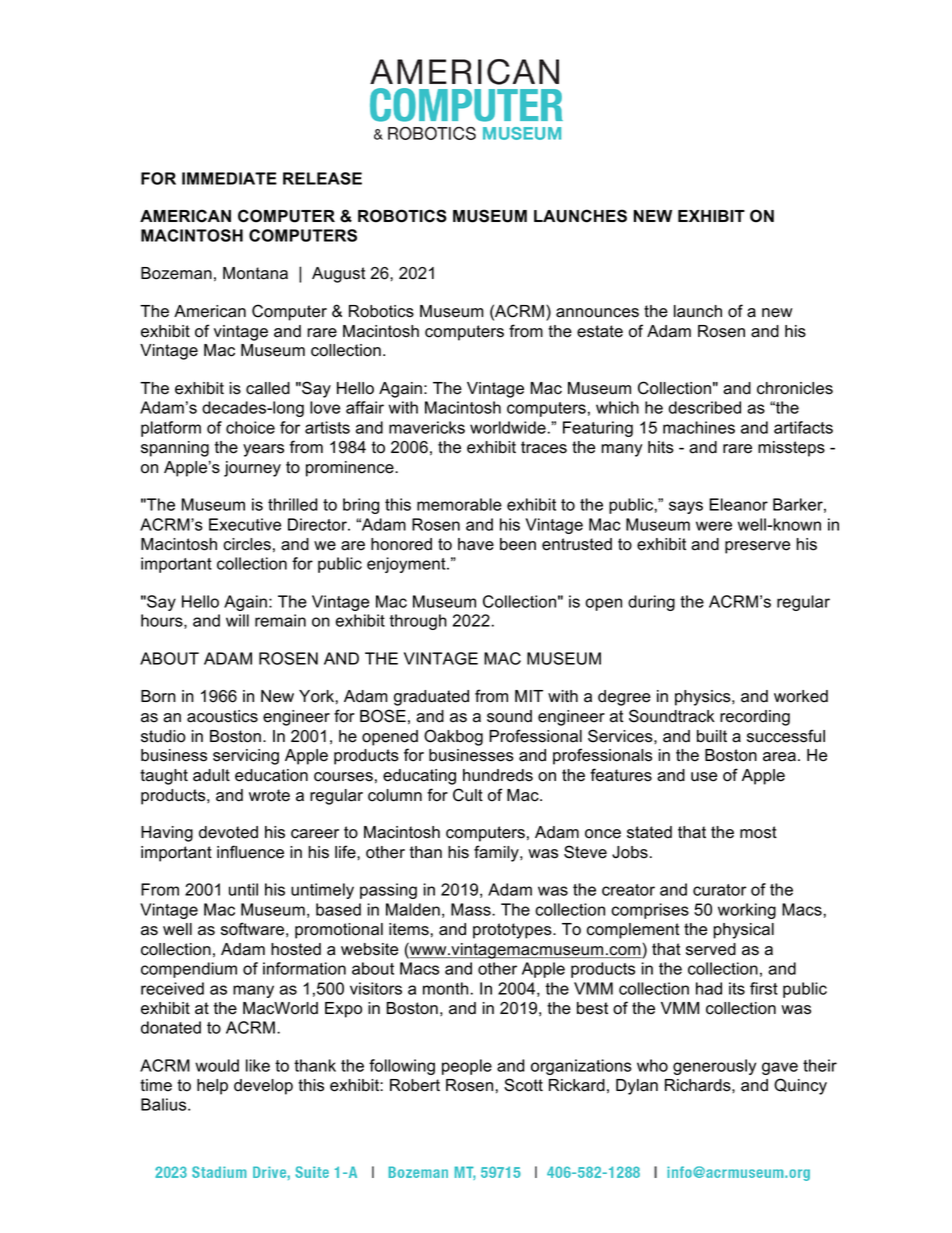 The image size is (952, 1233). What do you see at coordinates (597, 313) in the image?
I see `announces` at bounding box center [597, 313].
